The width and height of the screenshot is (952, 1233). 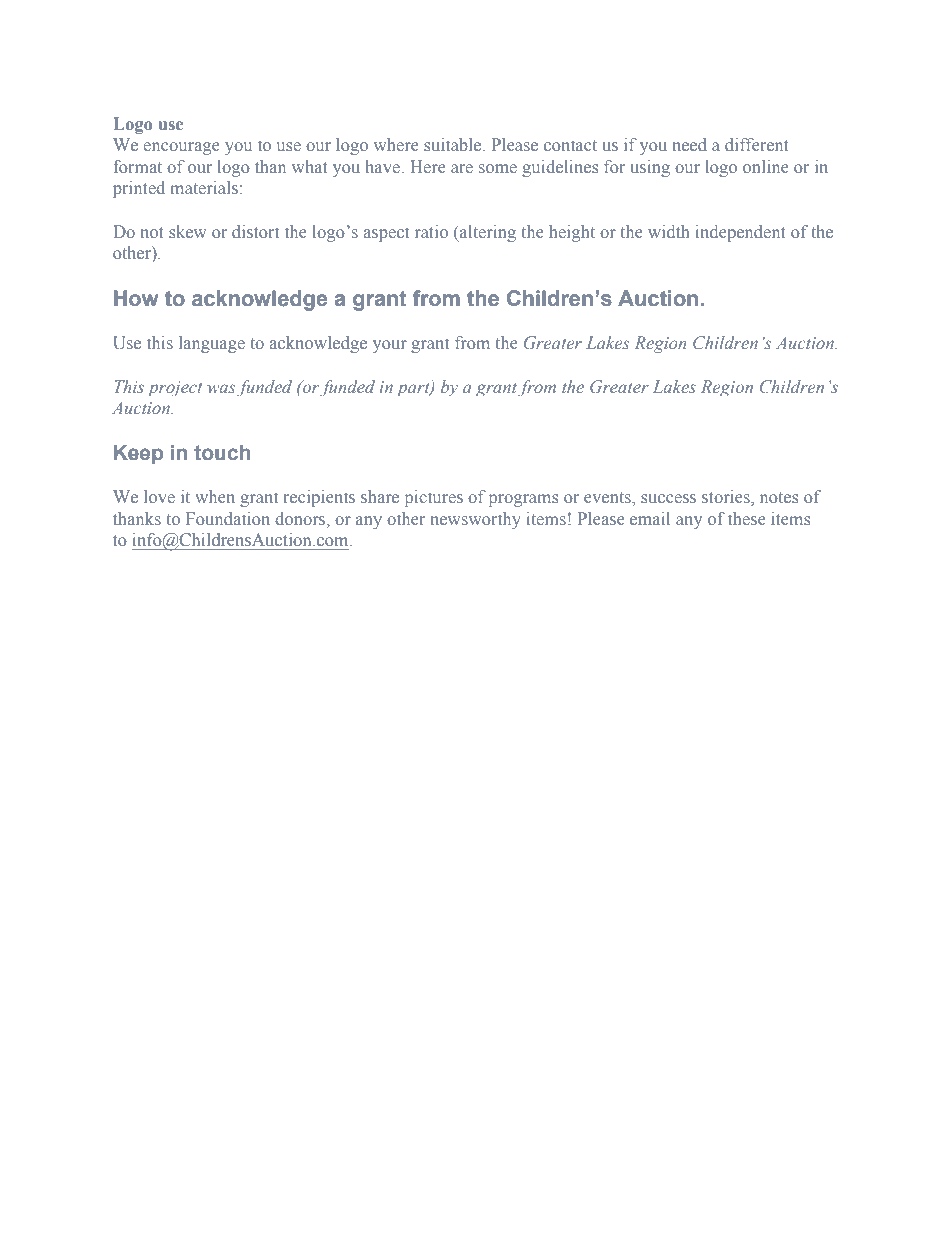 What do you see at coordinates (431, 231) in the screenshot?
I see `ratio` at bounding box center [431, 231].
